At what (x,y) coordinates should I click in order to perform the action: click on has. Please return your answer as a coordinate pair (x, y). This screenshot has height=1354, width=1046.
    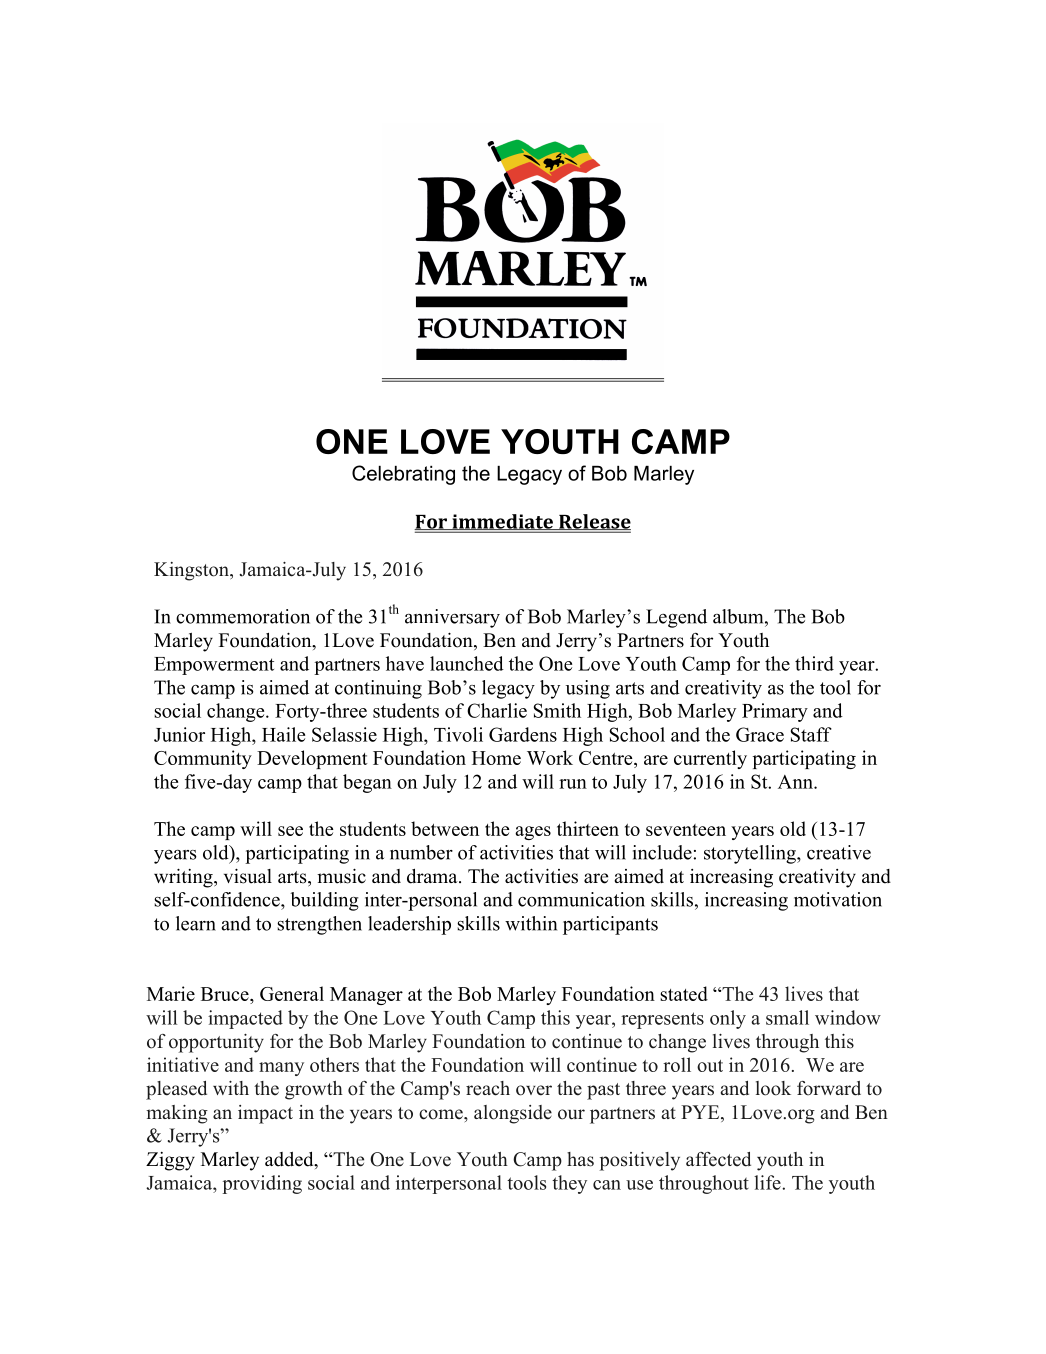
    Looking at the image, I should click on (580, 1159).
